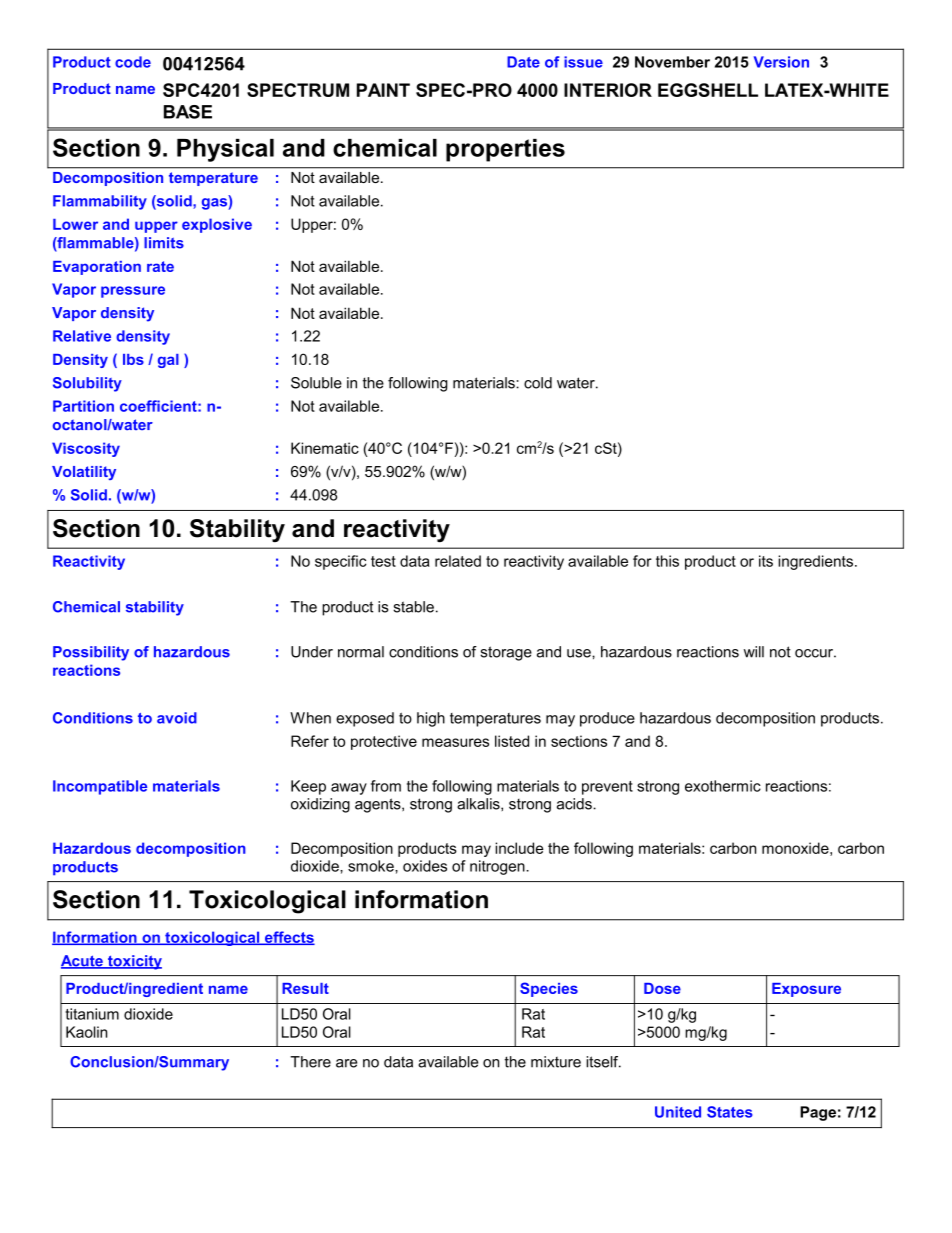 The image size is (952, 1233). Describe the element at coordinates (86, 1032) in the screenshot. I see `Kaolin` at that location.
